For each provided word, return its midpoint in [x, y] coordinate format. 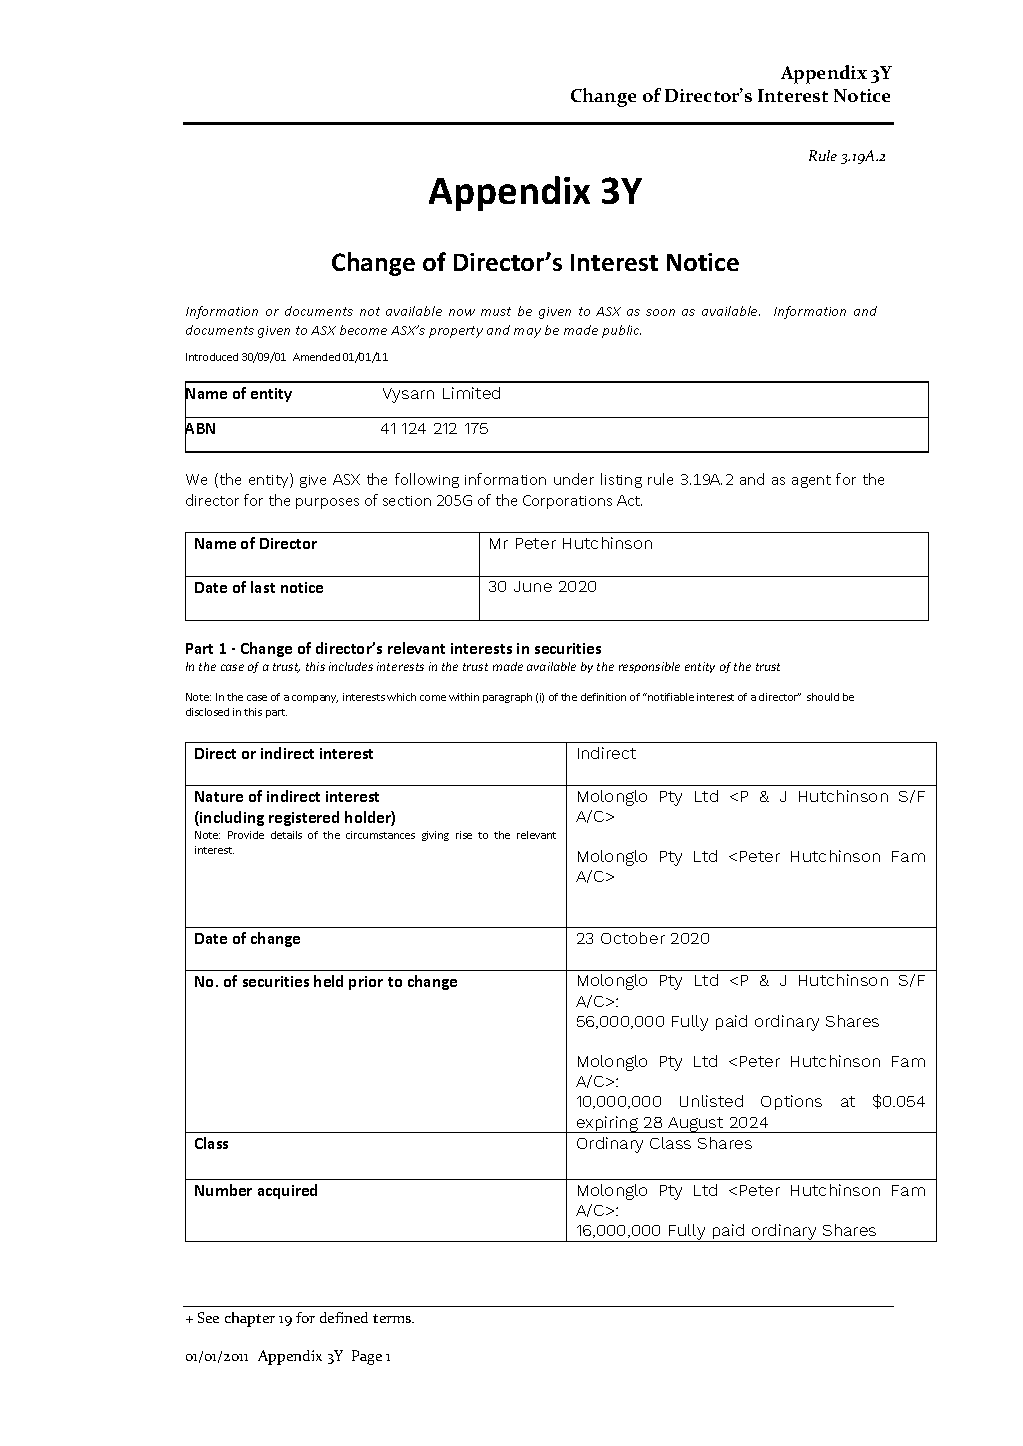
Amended [316, 357]
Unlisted [711, 1101]
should [823, 697]
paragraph [507, 698]
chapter [250, 1319]
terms [393, 1318]
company [315, 699]
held [328, 981]
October [633, 938]
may [527, 333]
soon [660, 312]
